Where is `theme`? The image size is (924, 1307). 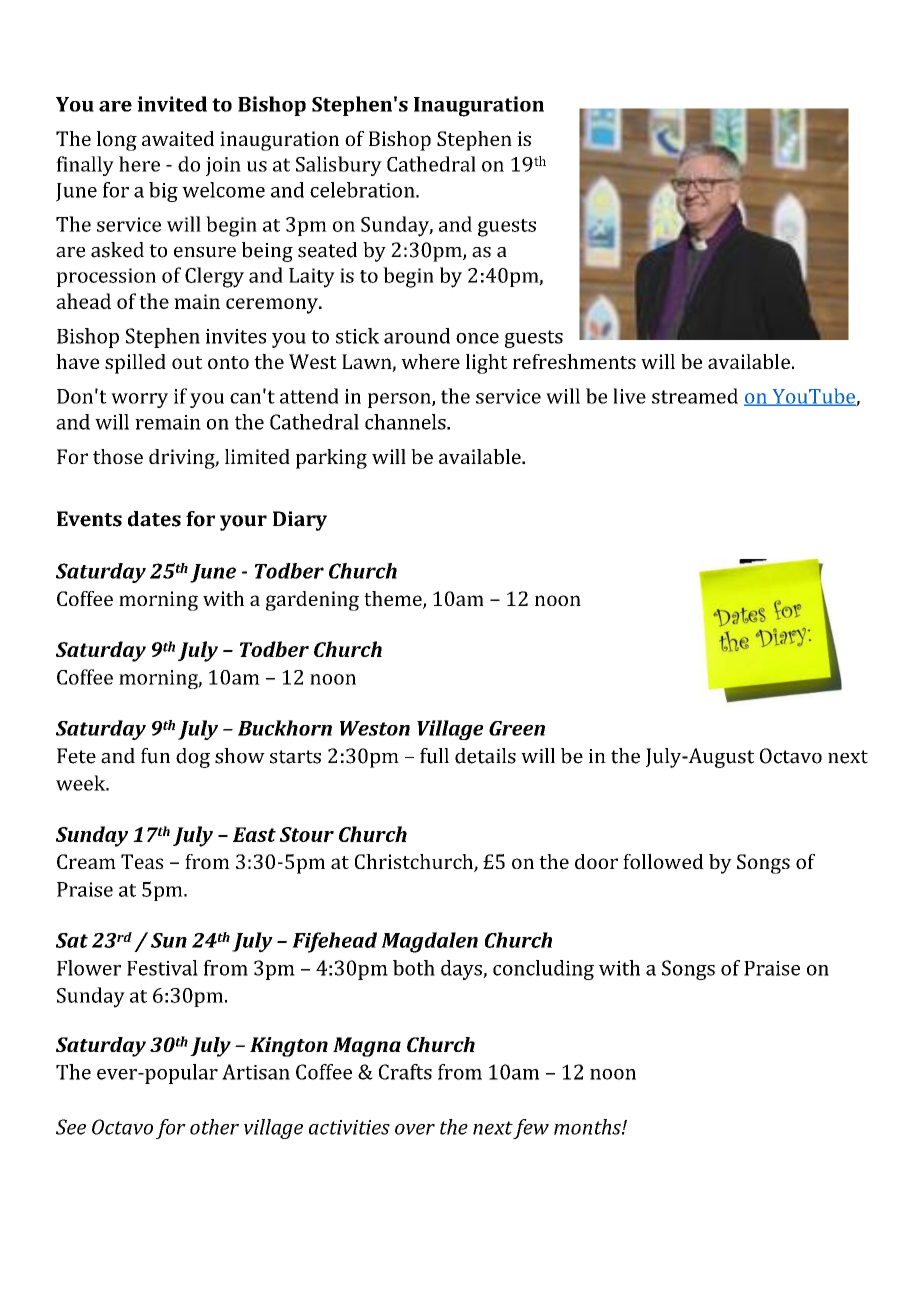 theme is located at coordinates (394, 600).
